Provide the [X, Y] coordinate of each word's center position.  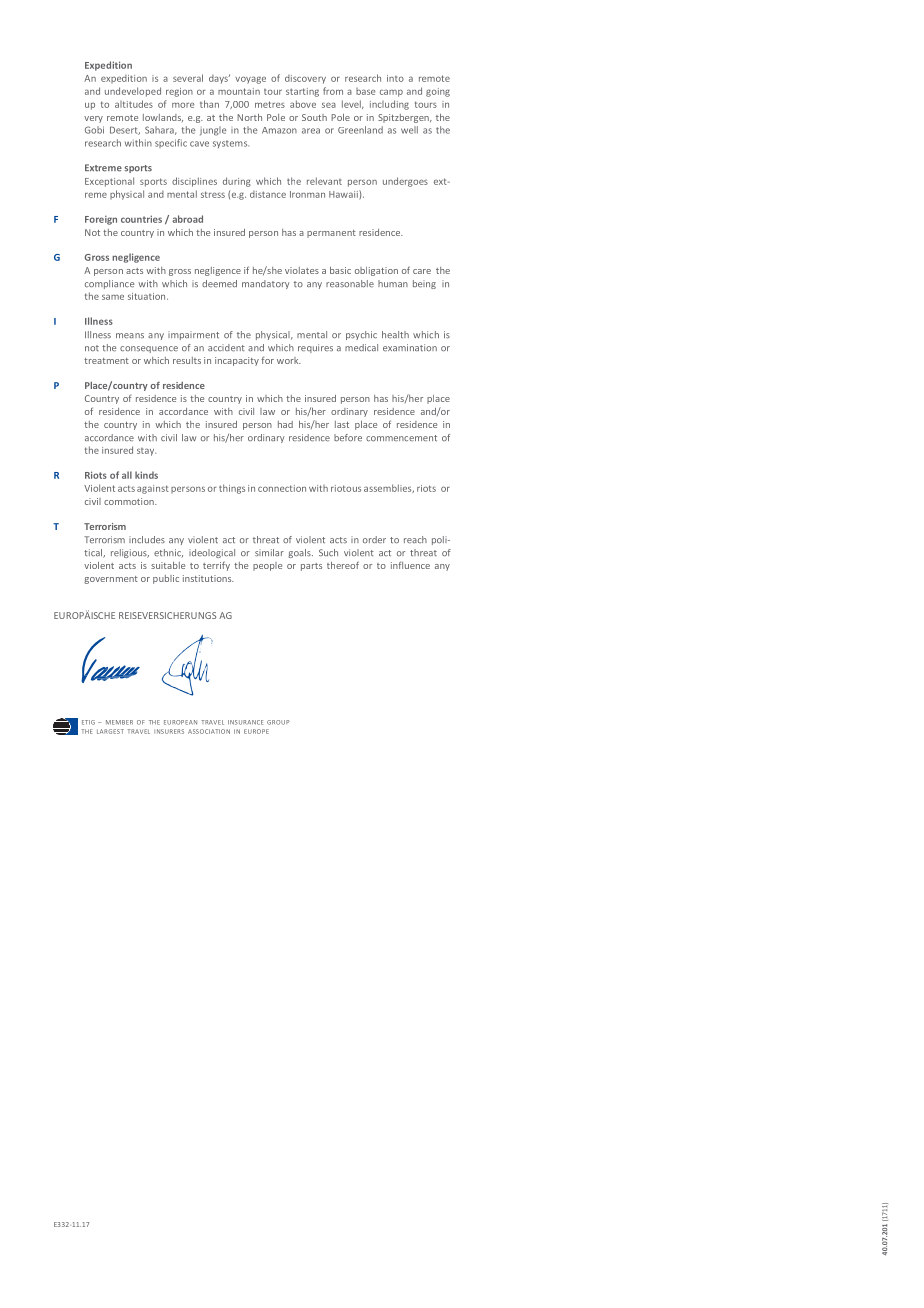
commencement [401, 438]
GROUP [278, 722]
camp [391, 93]
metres [270, 104]
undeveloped [133, 92]
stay [146, 452]
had [285, 424]
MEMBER [119, 722]
